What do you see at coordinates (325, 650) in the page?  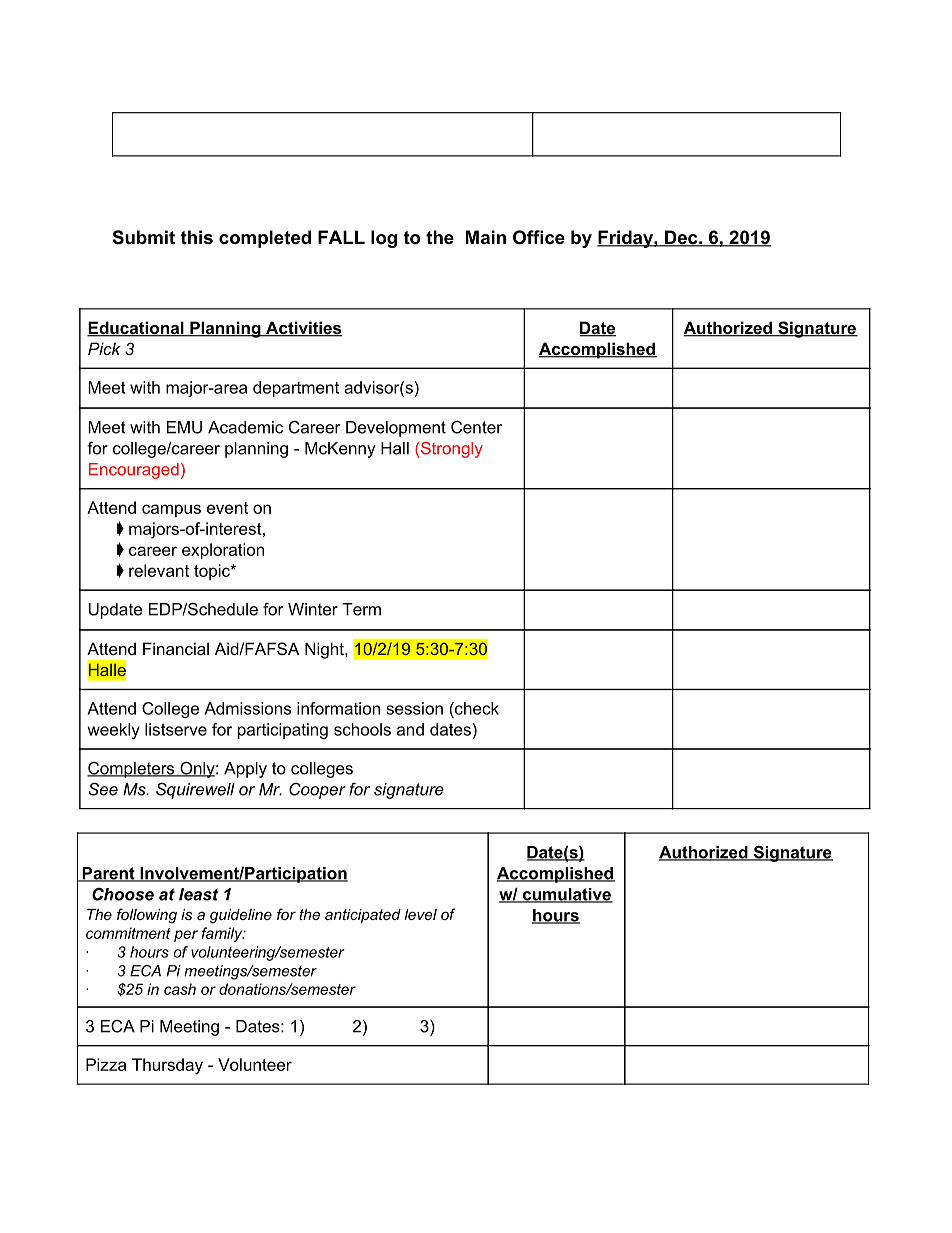 I see `Night` at bounding box center [325, 650].
